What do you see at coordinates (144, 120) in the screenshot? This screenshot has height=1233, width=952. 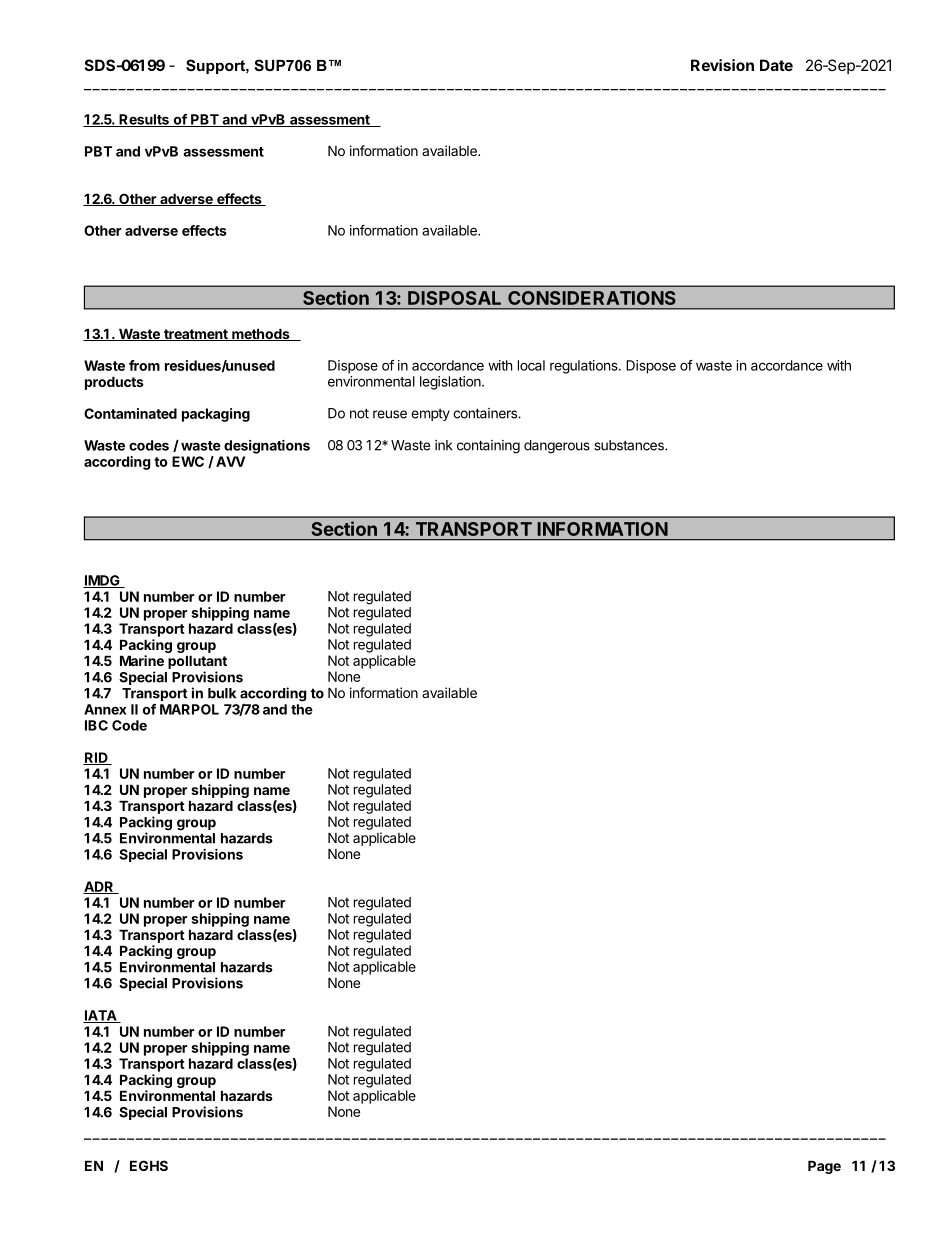 I see `Results` at bounding box center [144, 120].
